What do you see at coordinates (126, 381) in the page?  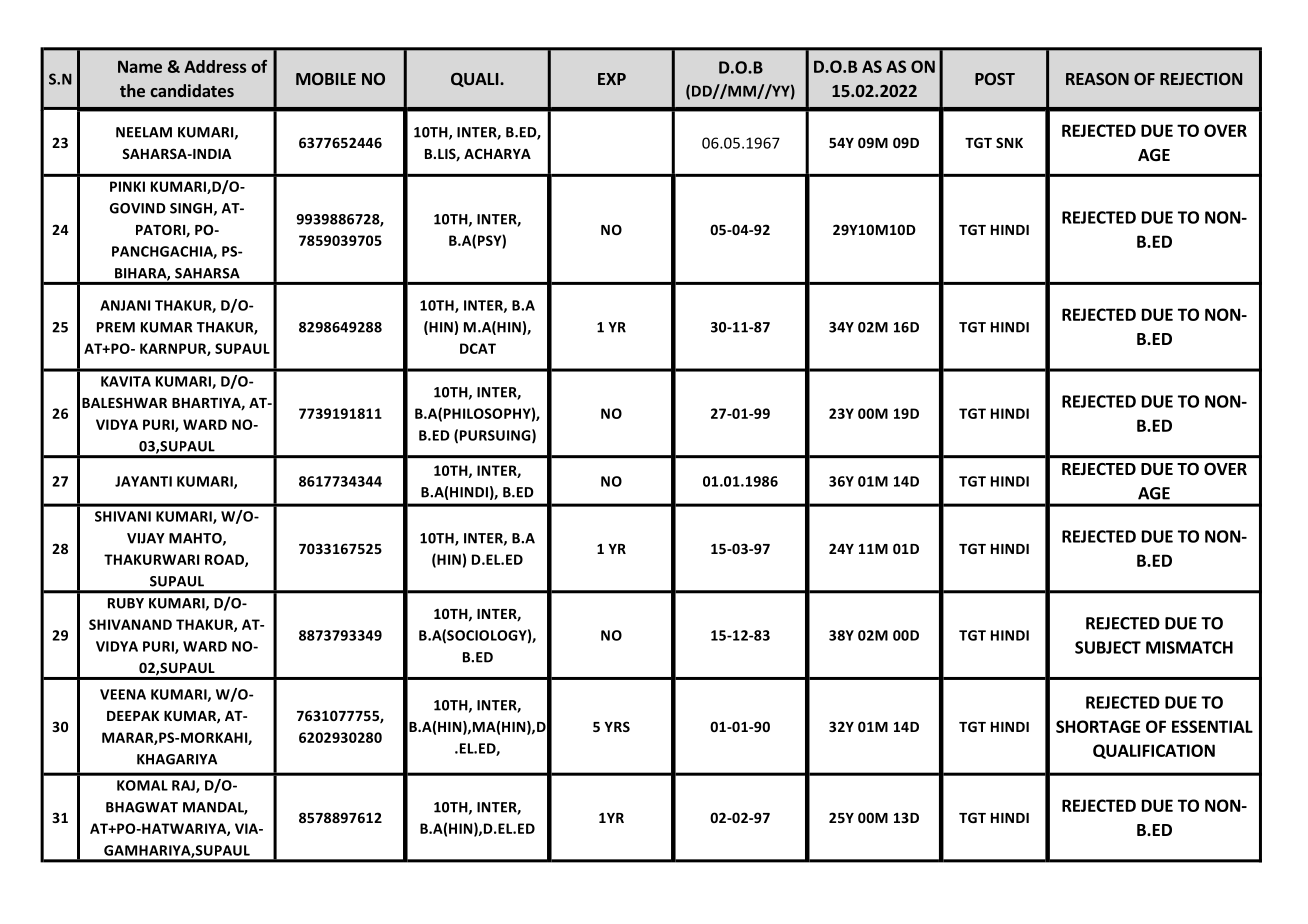 I see `KAVITA` at bounding box center [126, 381].
